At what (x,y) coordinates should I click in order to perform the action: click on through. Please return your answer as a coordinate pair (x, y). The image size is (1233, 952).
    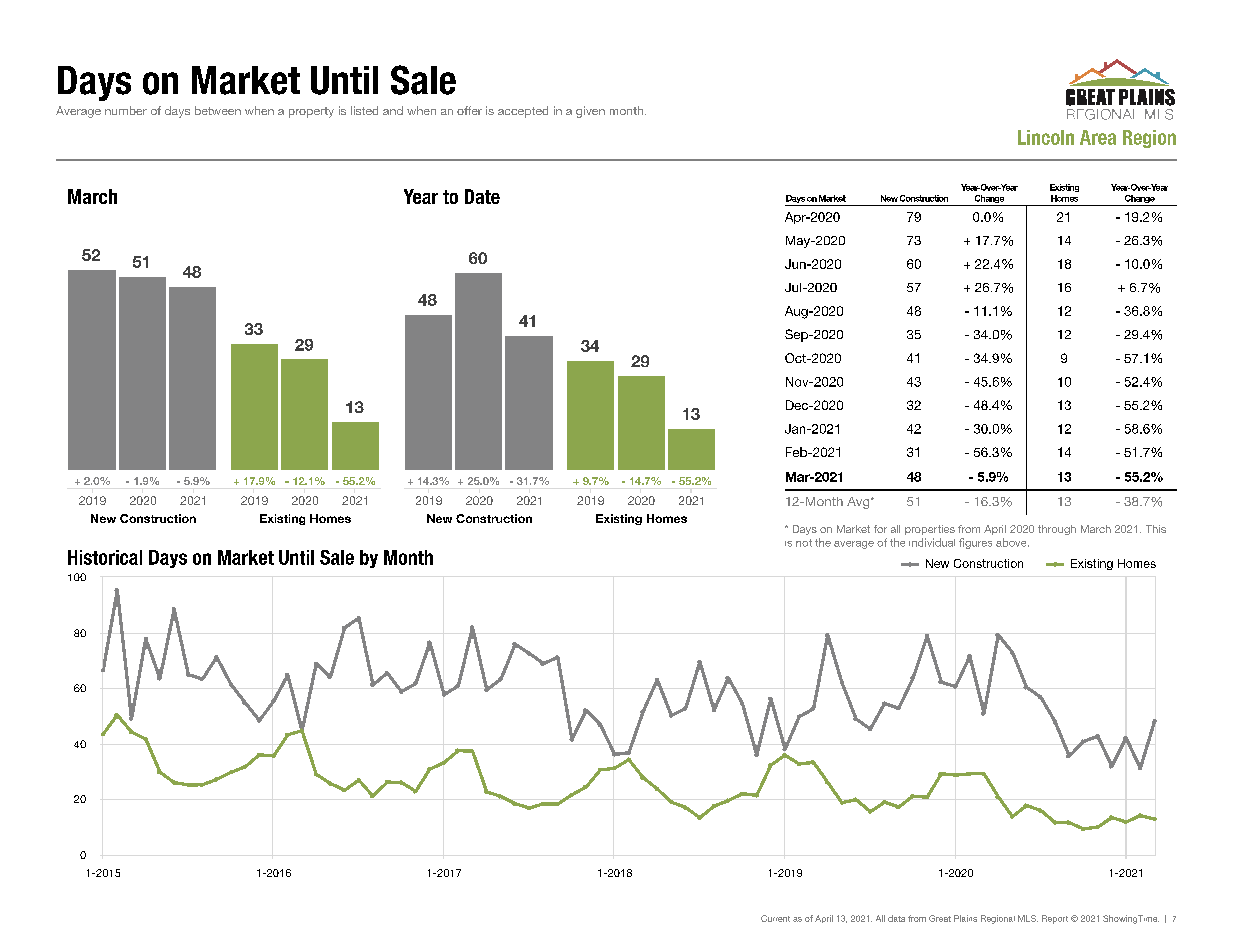
    Looking at the image, I should click on (1057, 530).
